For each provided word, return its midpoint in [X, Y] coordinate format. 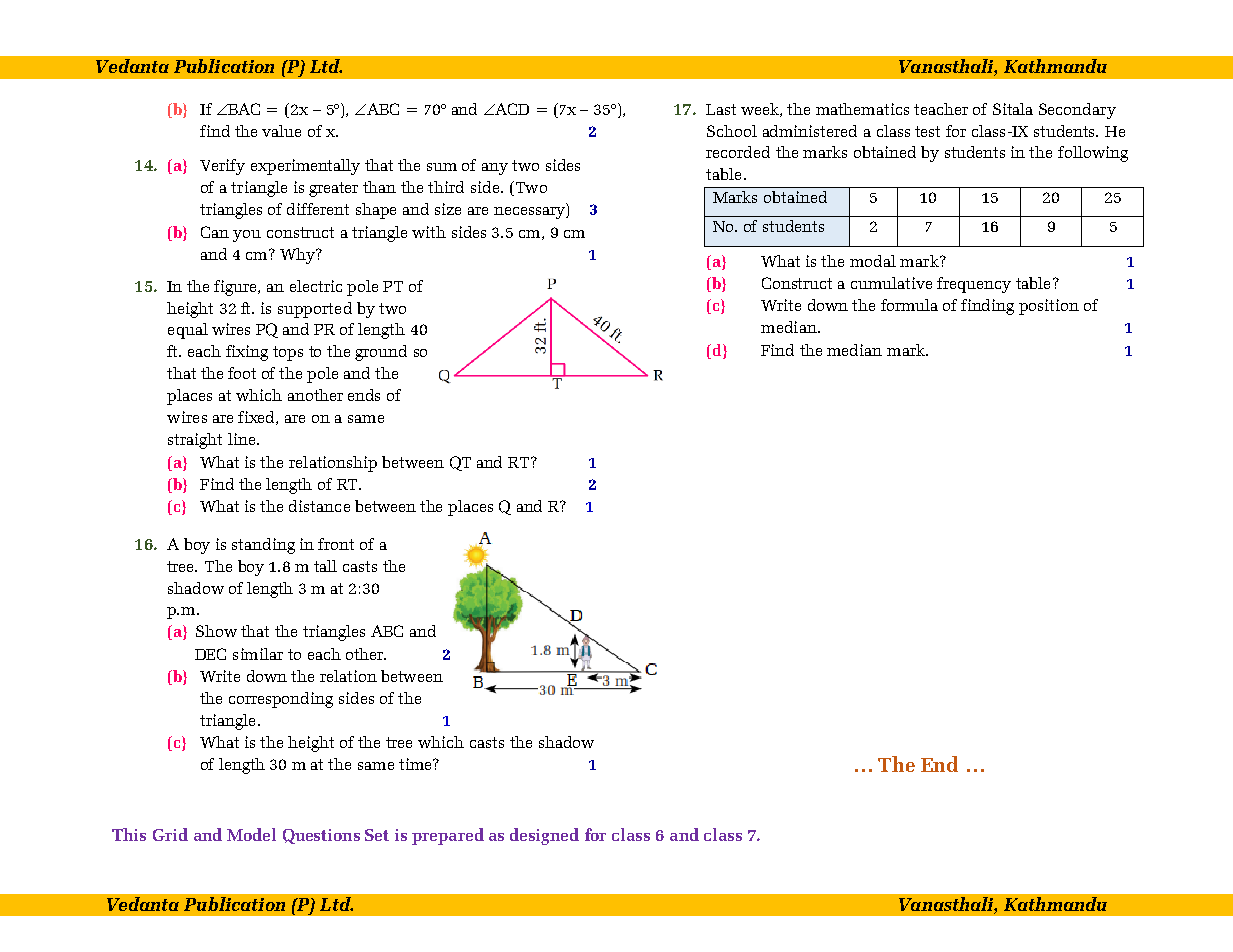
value [281, 131]
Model [251, 834]
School [732, 131]
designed [544, 836]
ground [381, 353]
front [336, 544]
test [927, 131]
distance [319, 506]
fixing [247, 353]
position [1049, 307]
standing [263, 546]
